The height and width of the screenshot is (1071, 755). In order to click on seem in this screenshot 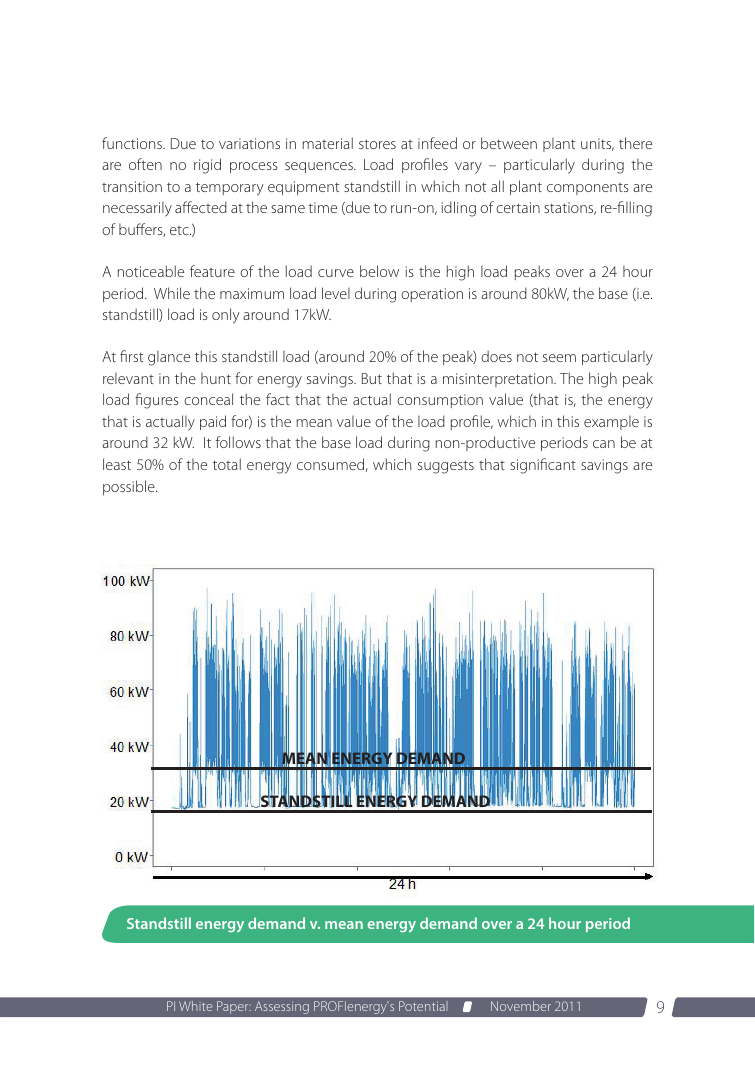, I will do `click(559, 358)`.
